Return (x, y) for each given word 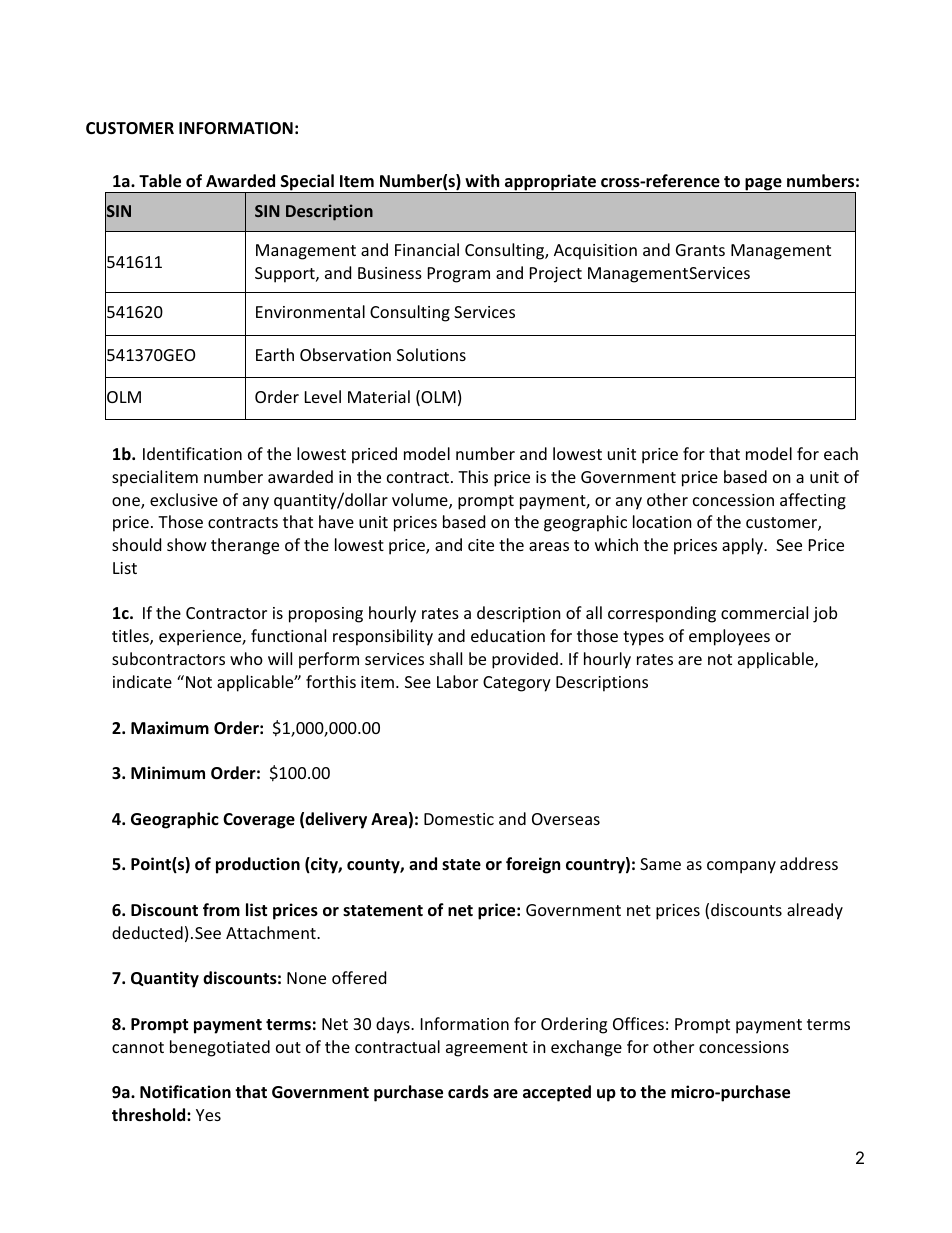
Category (517, 684)
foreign (533, 865)
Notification (185, 1092)
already (815, 911)
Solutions (431, 354)
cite (481, 545)
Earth (275, 354)
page (763, 185)
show (187, 544)
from (221, 910)
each (841, 453)
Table (160, 181)
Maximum (170, 727)
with (482, 180)
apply (743, 546)
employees (729, 637)
